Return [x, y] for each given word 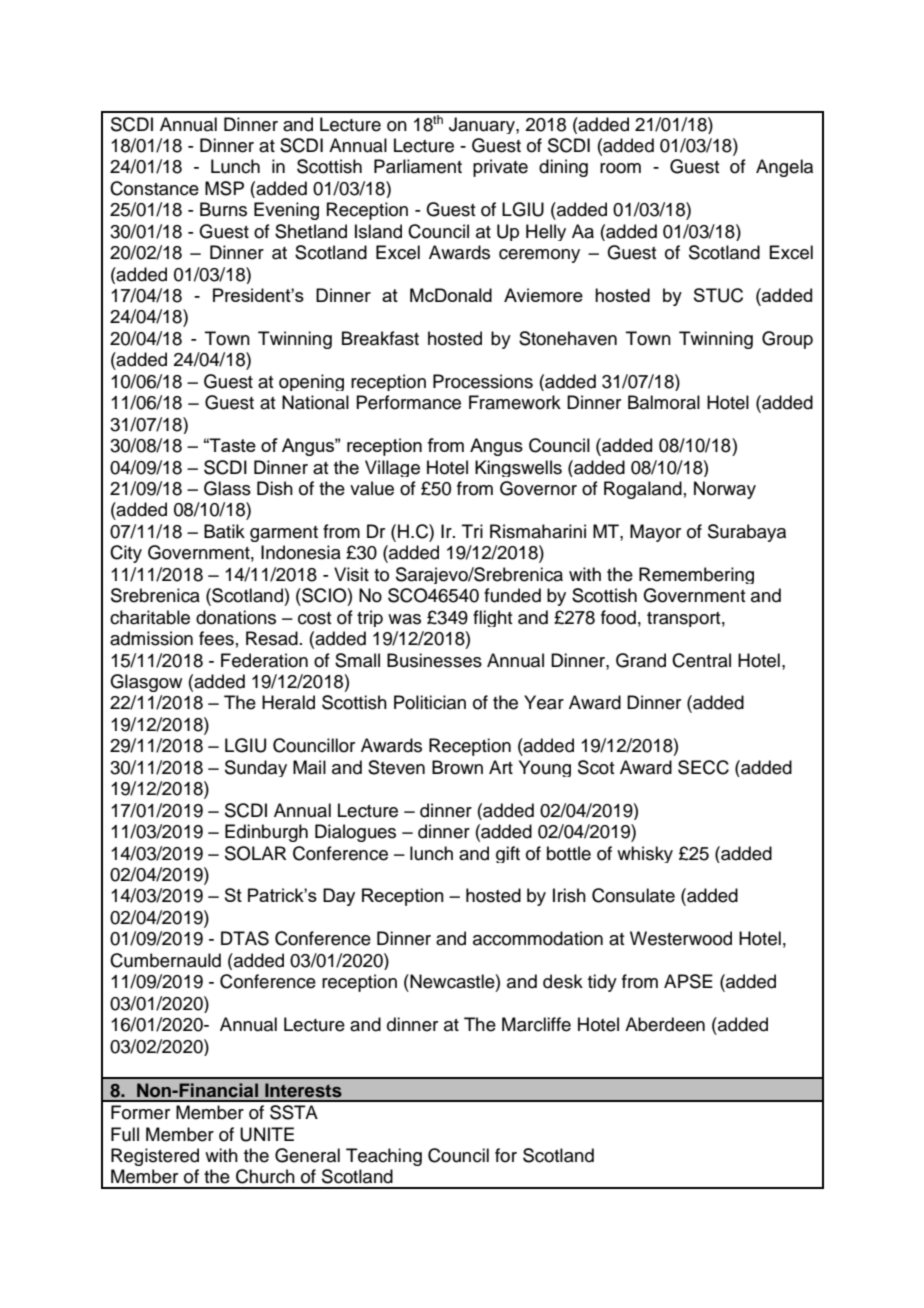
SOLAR [256, 853]
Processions [483, 381]
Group [787, 340]
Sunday [256, 768]
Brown [457, 767]
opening [311, 382]
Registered [155, 1157]
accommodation [538, 938]
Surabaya [747, 533]
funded [512, 595]
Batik [224, 531]
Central [701, 660]
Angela [784, 168]
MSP [224, 188]
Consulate [633, 895]
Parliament [418, 166]
